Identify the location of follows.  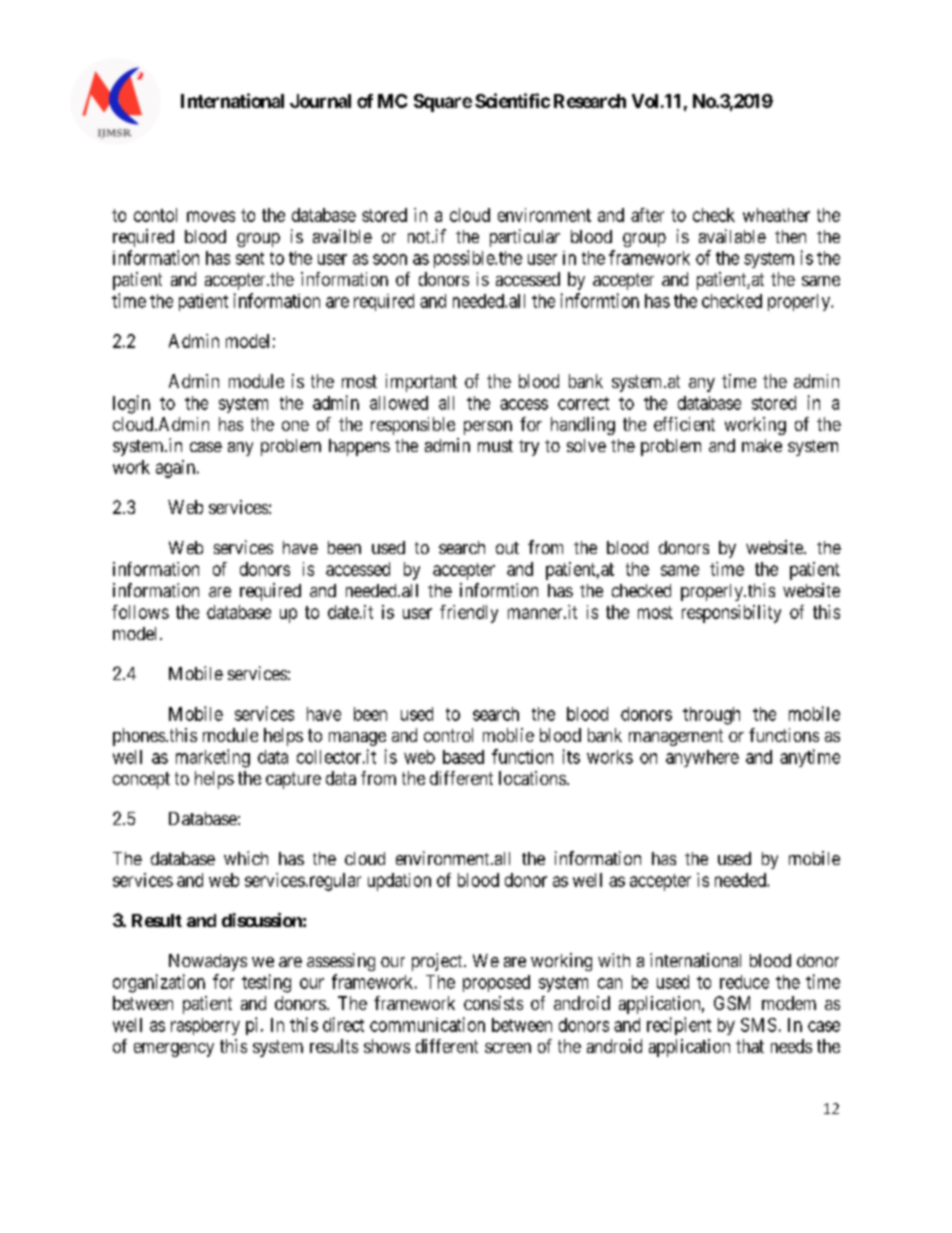
(140, 612).
